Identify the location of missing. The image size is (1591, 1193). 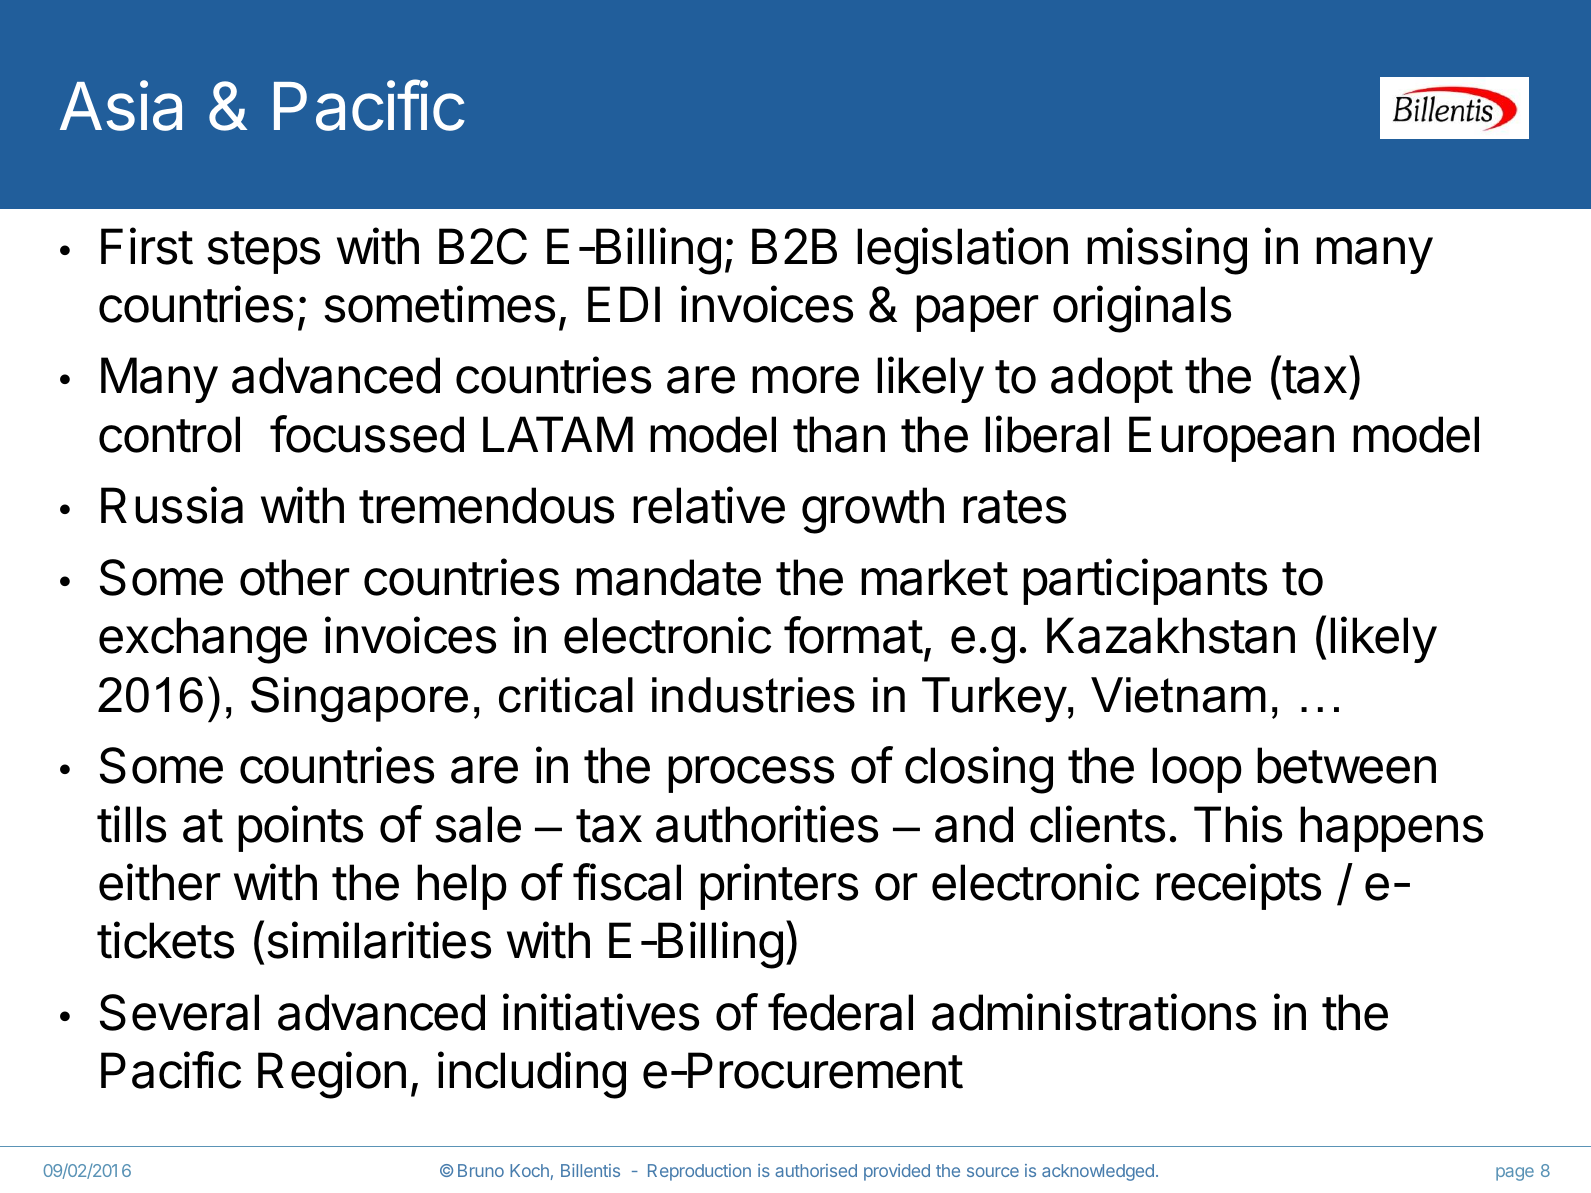
(1167, 251).
